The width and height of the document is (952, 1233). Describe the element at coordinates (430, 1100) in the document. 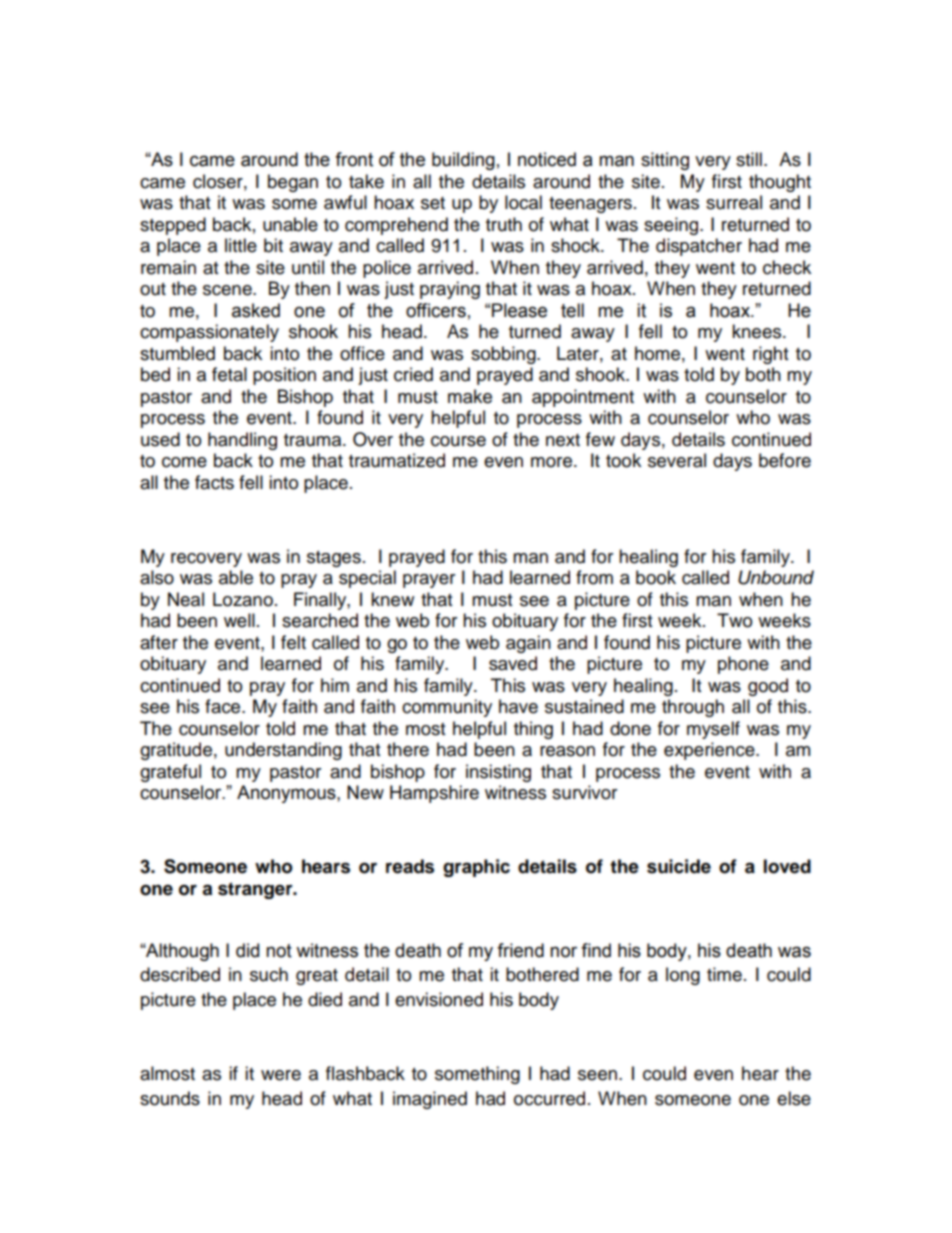

I see `imagined` at that location.
